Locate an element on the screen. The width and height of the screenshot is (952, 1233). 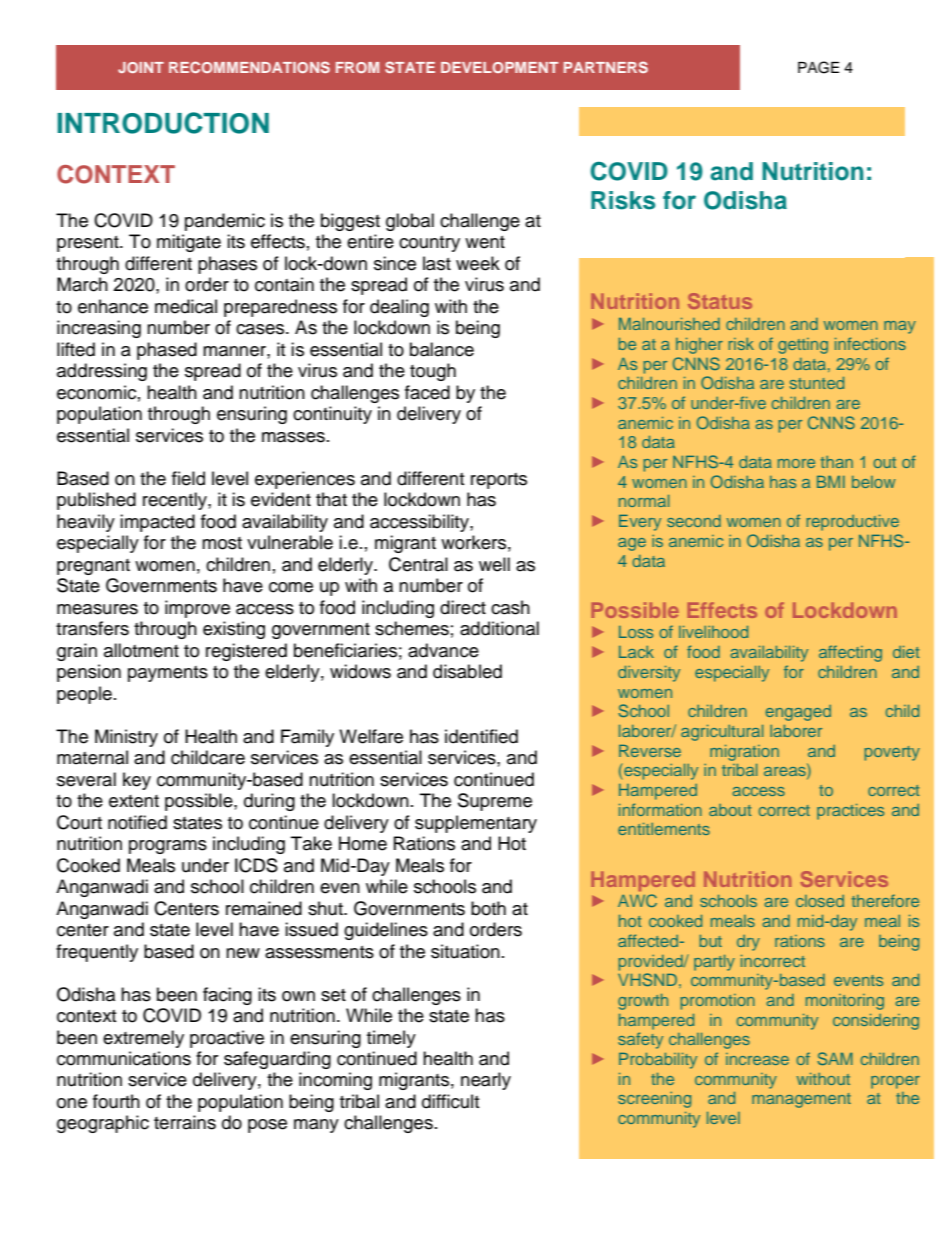
phased is located at coordinates (167, 351).
